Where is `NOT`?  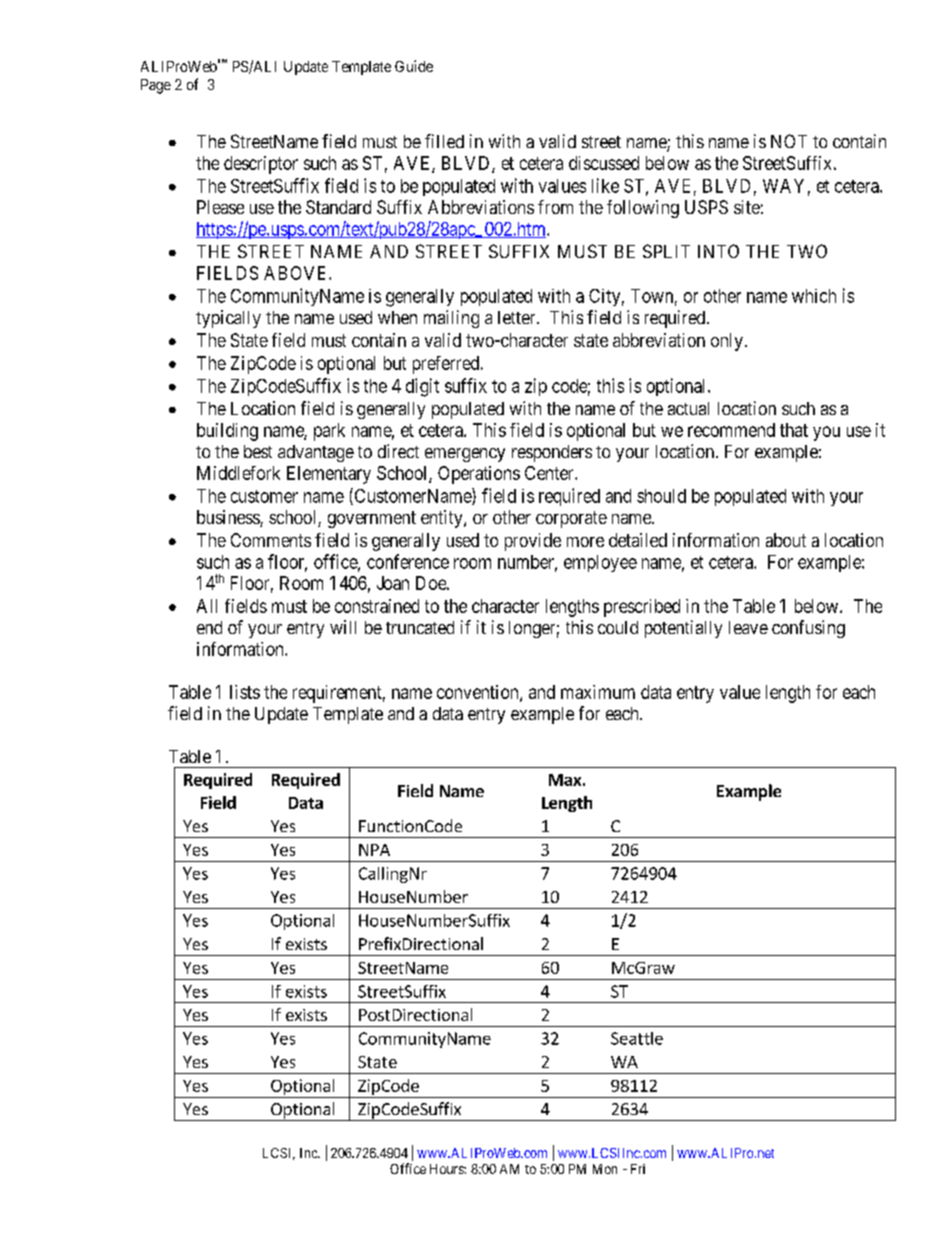
NOT is located at coordinates (789, 141).
